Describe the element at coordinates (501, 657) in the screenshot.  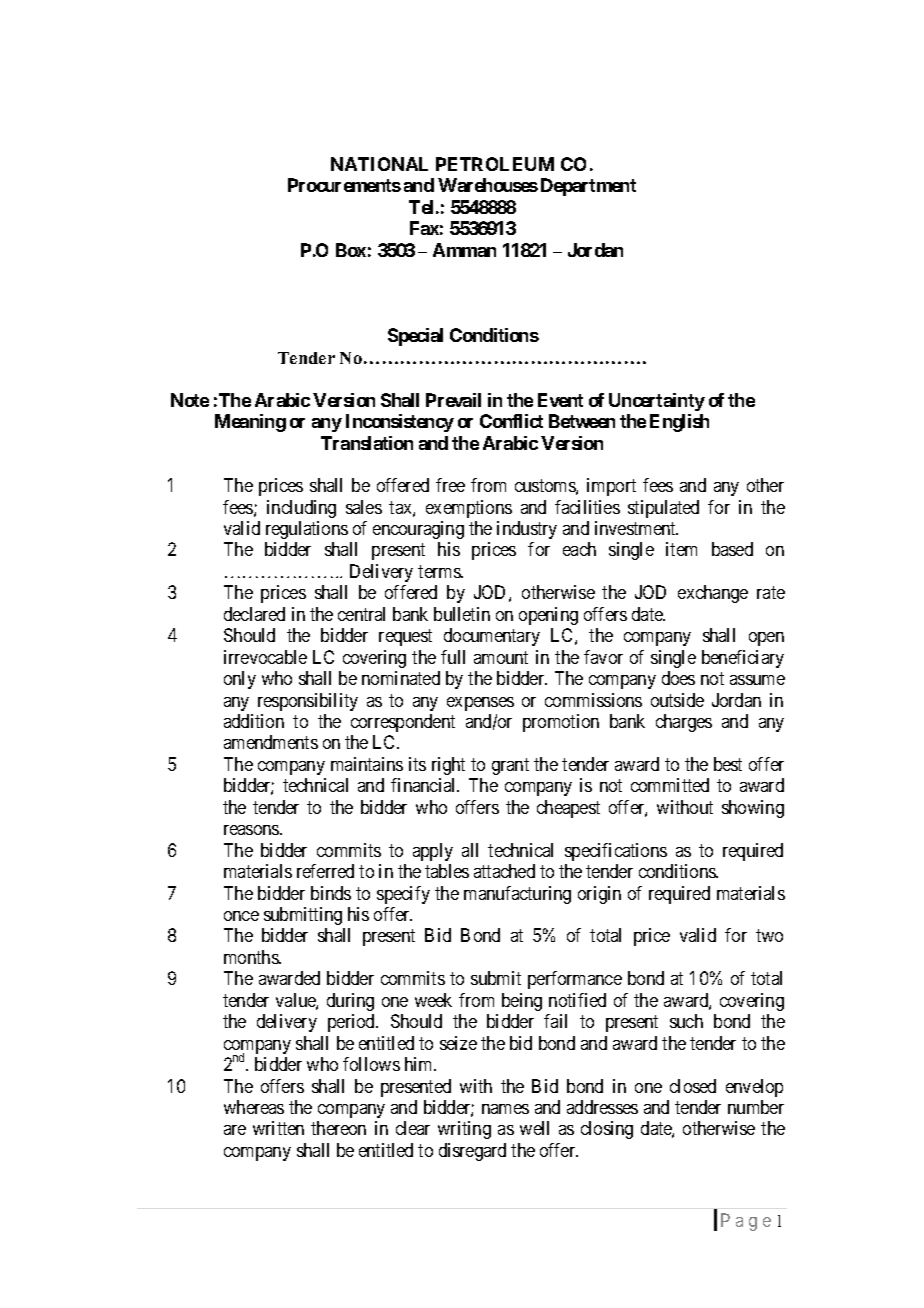
I see `amount` at that location.
